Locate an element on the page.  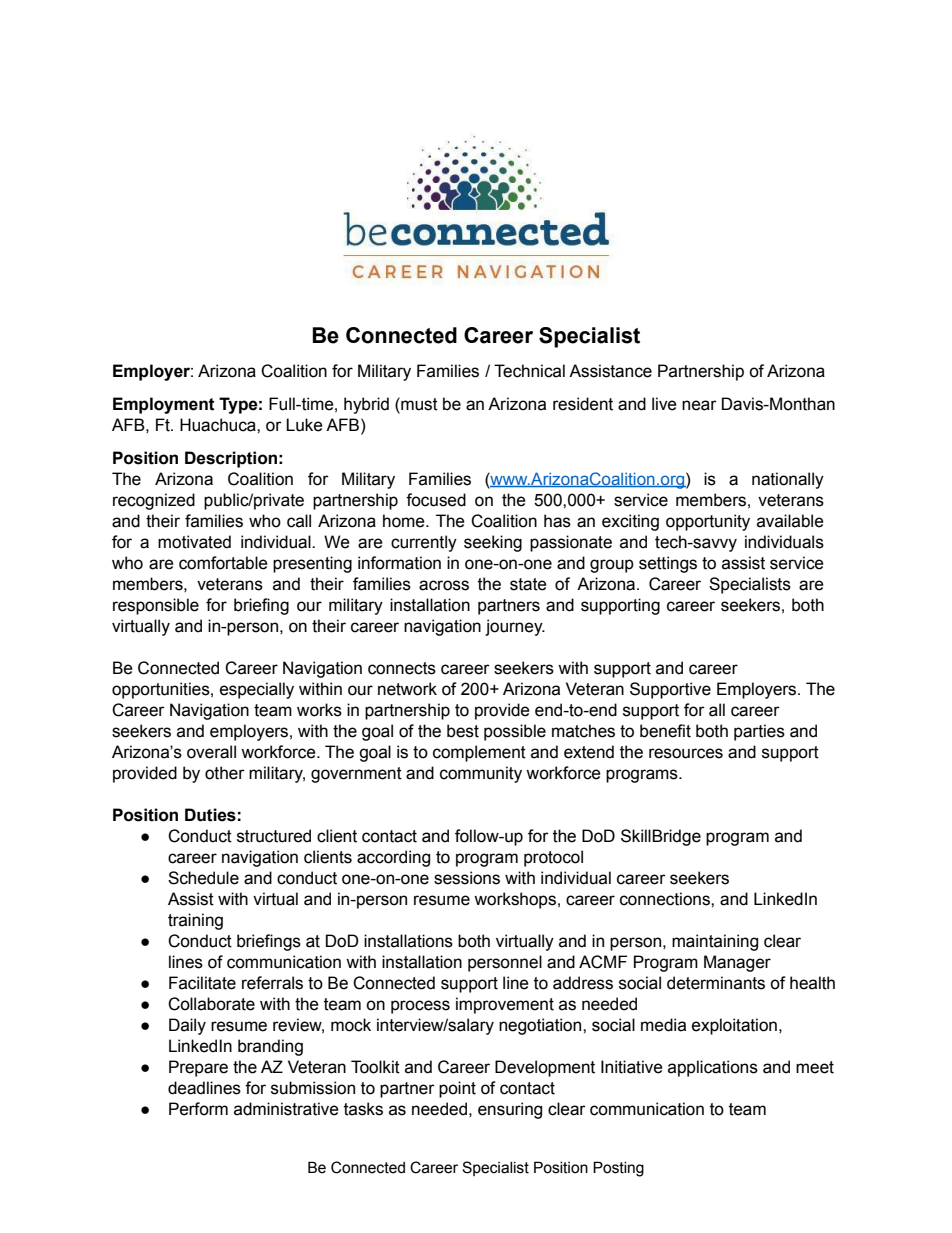
journey is located at coordinates (515, 627).
